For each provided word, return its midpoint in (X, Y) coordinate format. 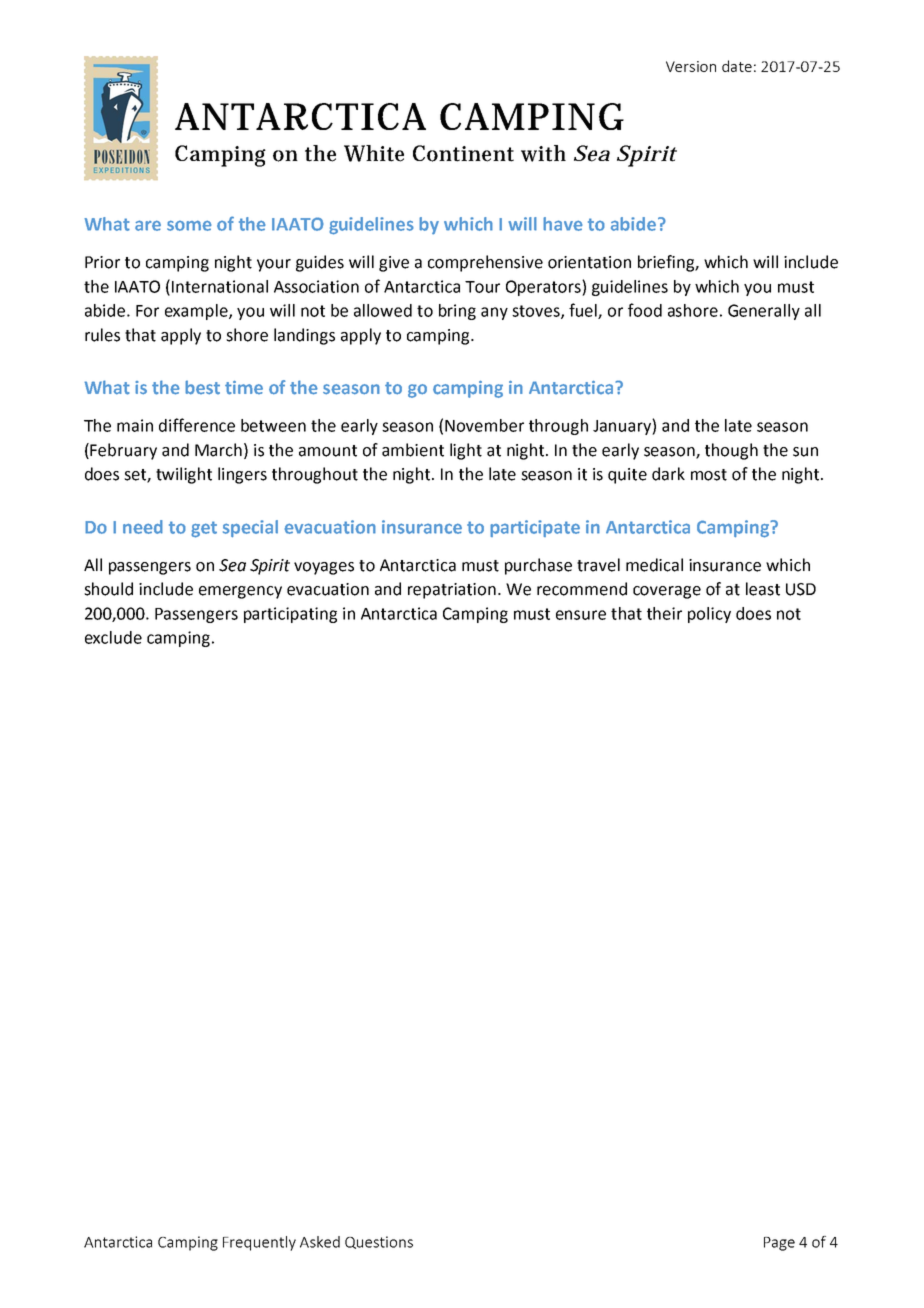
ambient (413, 450)
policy (709, 615)
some (189, 225)
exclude (113, 637)
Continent (463, 153)
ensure (581, 615)
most (709, 475)
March (218, 450)
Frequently (259, 1243)
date (737, 66)
